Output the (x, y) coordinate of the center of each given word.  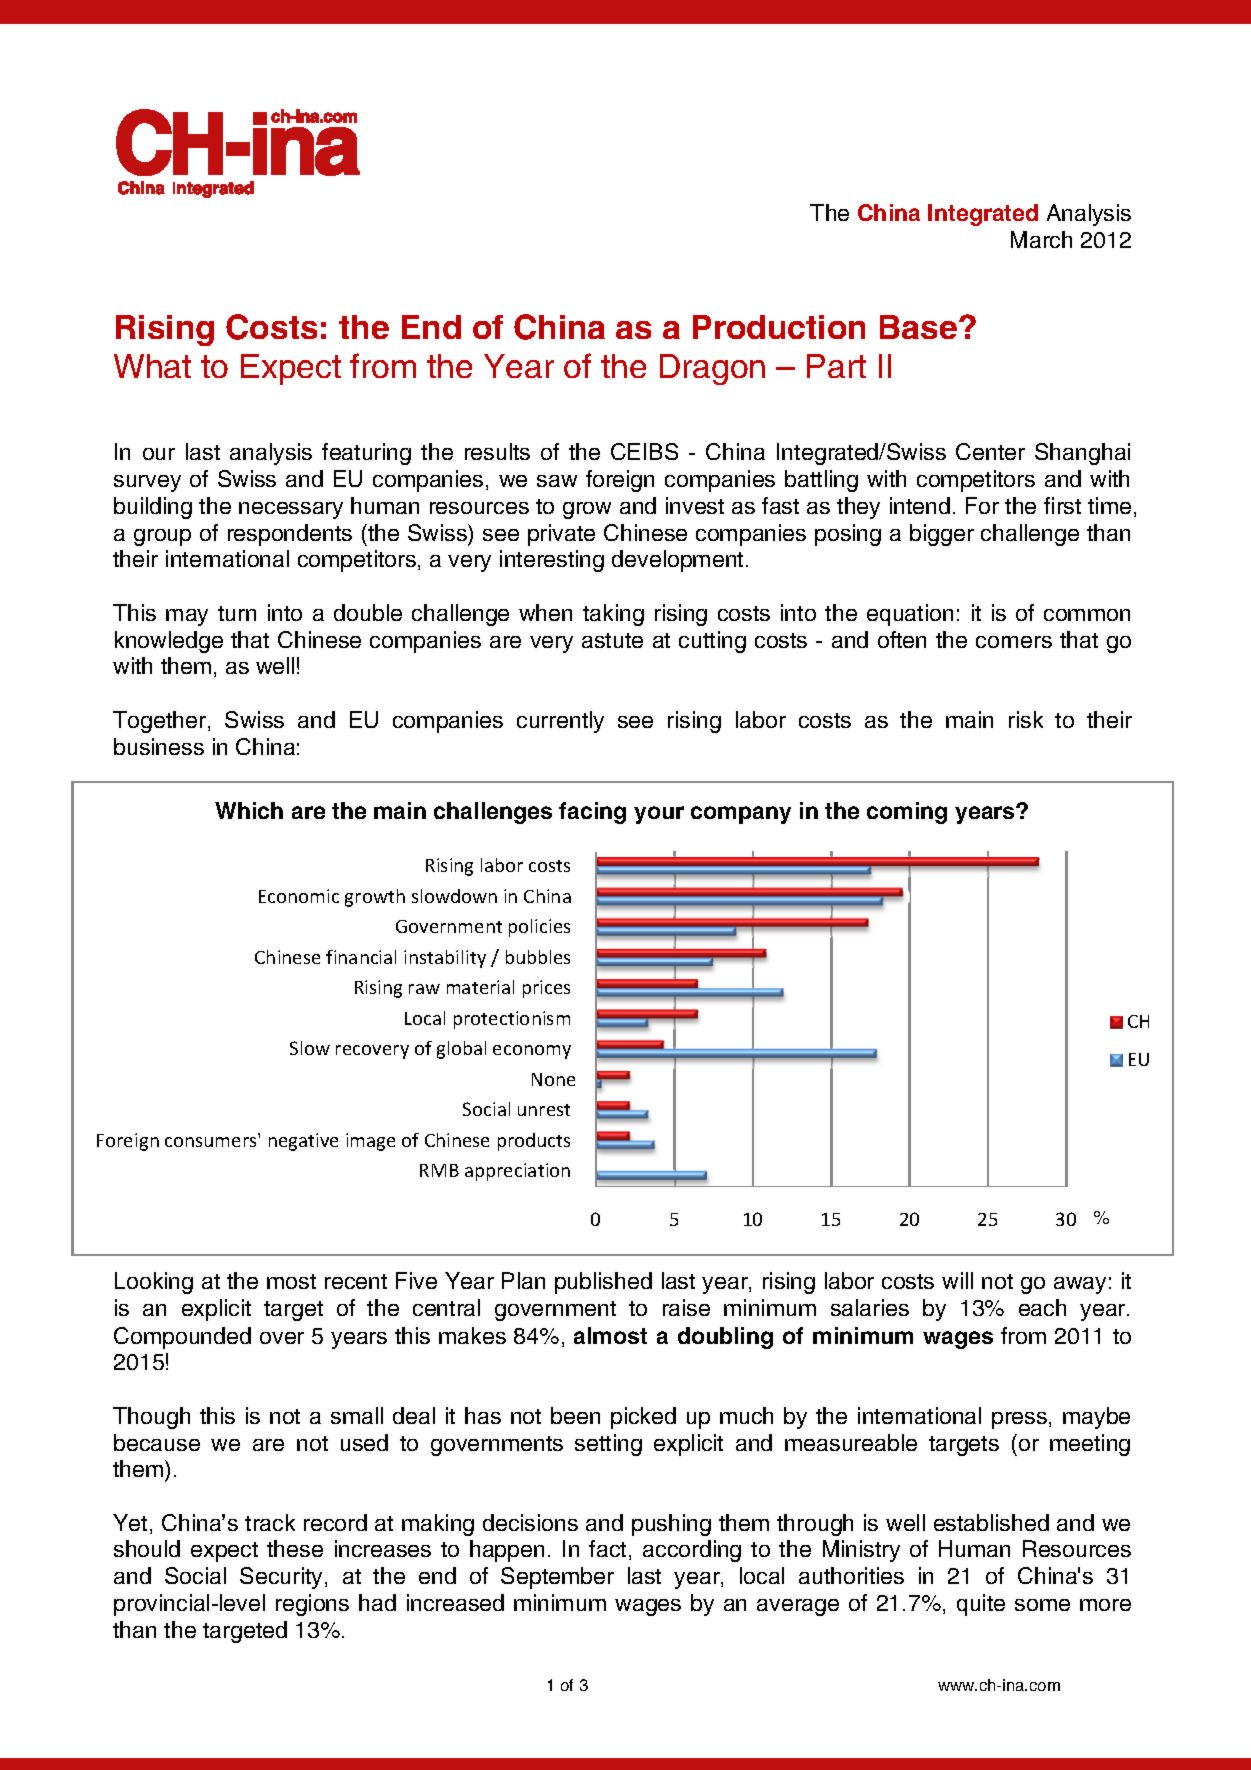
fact (607, 1548)
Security (283, 1578)
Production (779, 327)
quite (981, 1605)
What (152, 366)
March (1041, 239)
